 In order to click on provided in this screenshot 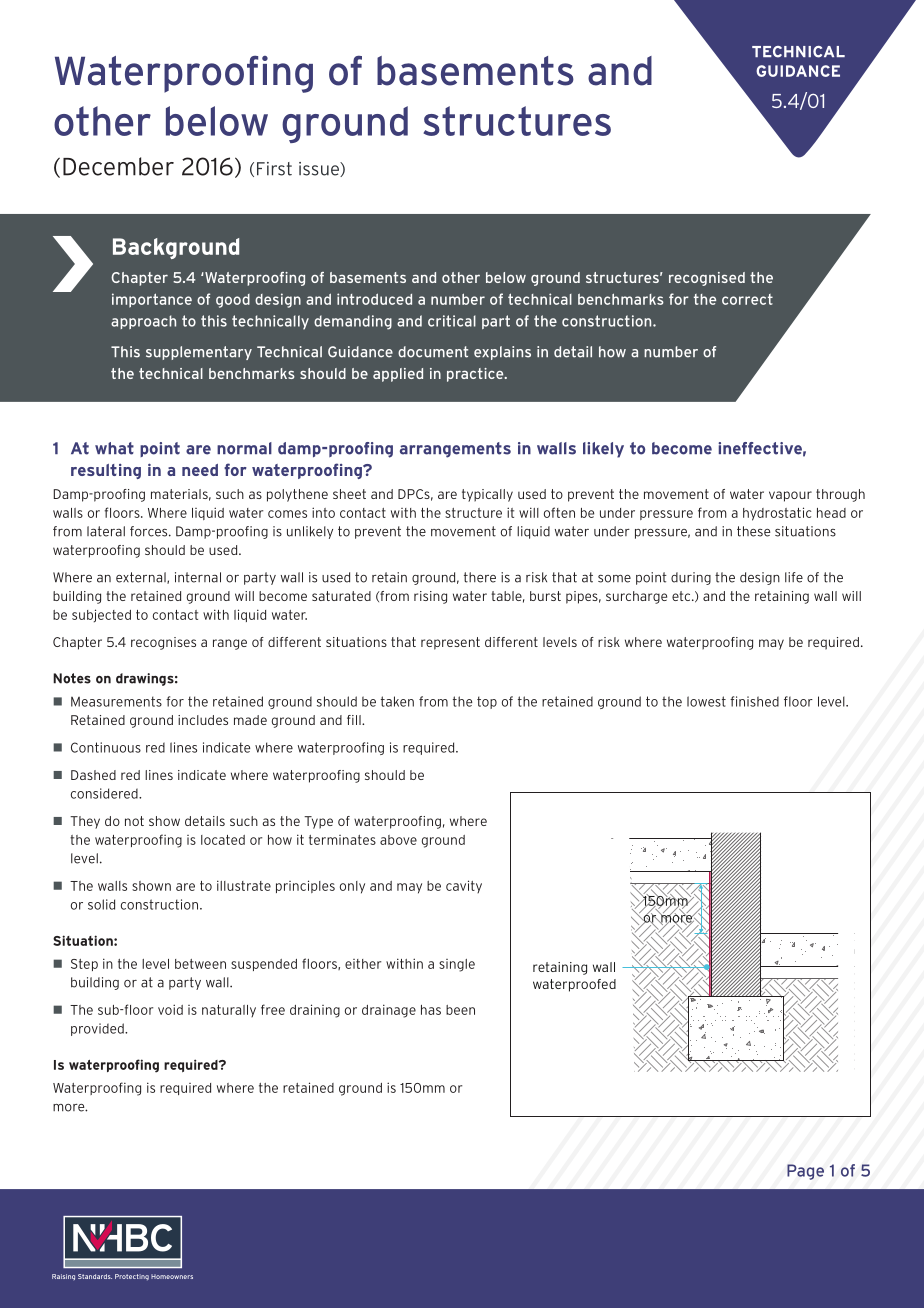, I will do `click(98, 1029)`.
